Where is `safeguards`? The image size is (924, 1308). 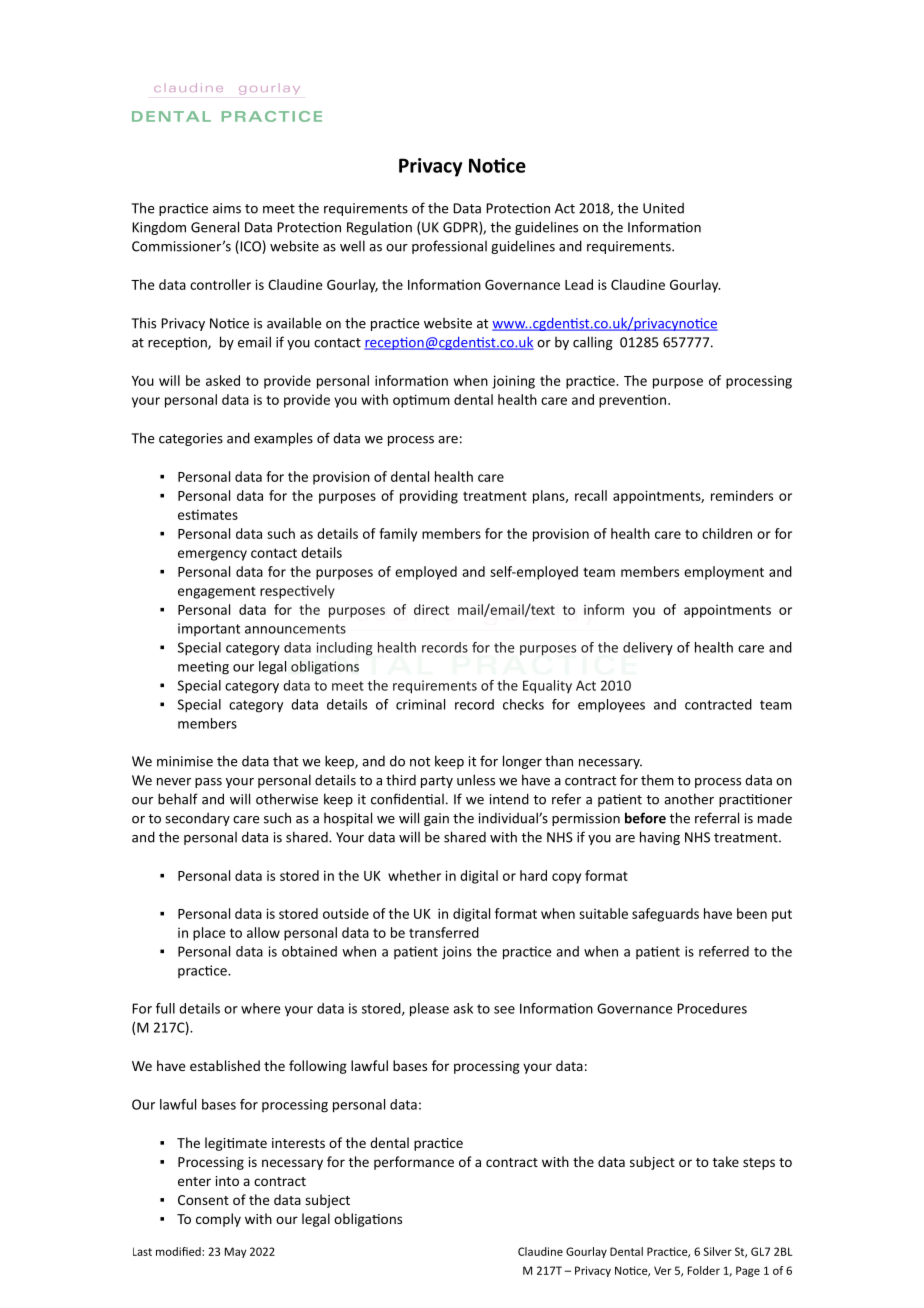
safeguards is located at coordinates (665, 915).
